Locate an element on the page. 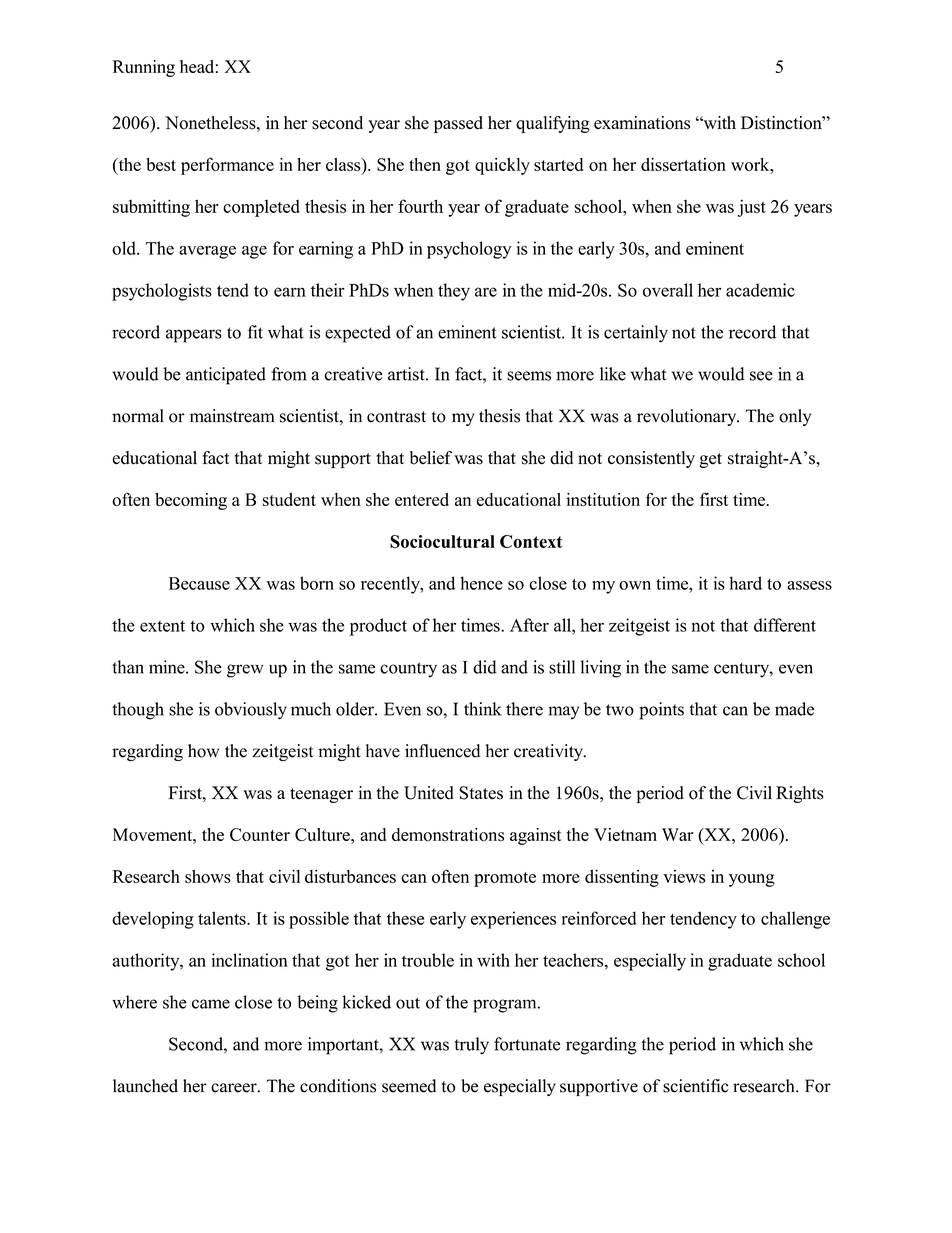  truly is located at coordinates (471, 1046).
